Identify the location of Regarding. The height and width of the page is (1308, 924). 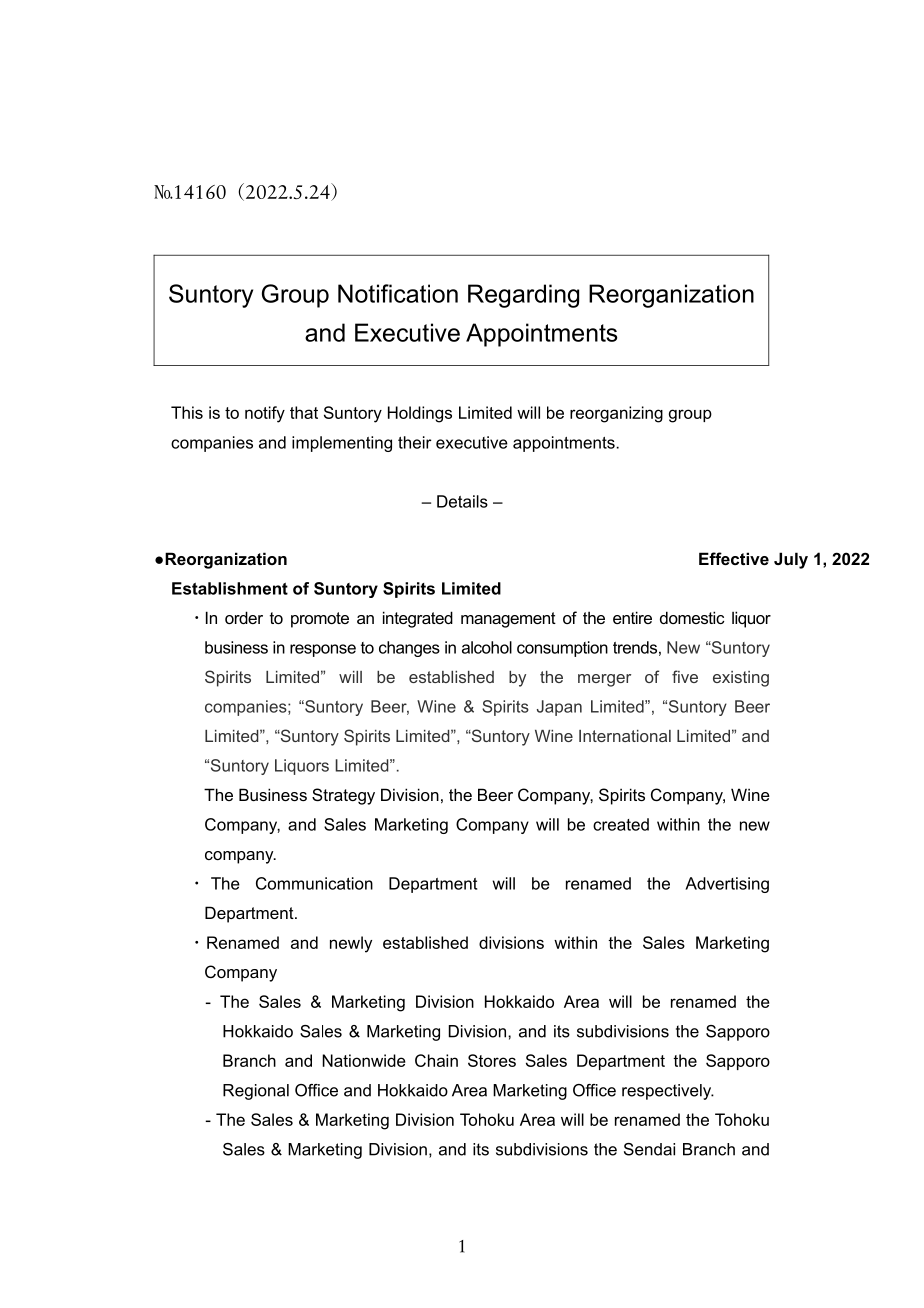
(523, 296).
